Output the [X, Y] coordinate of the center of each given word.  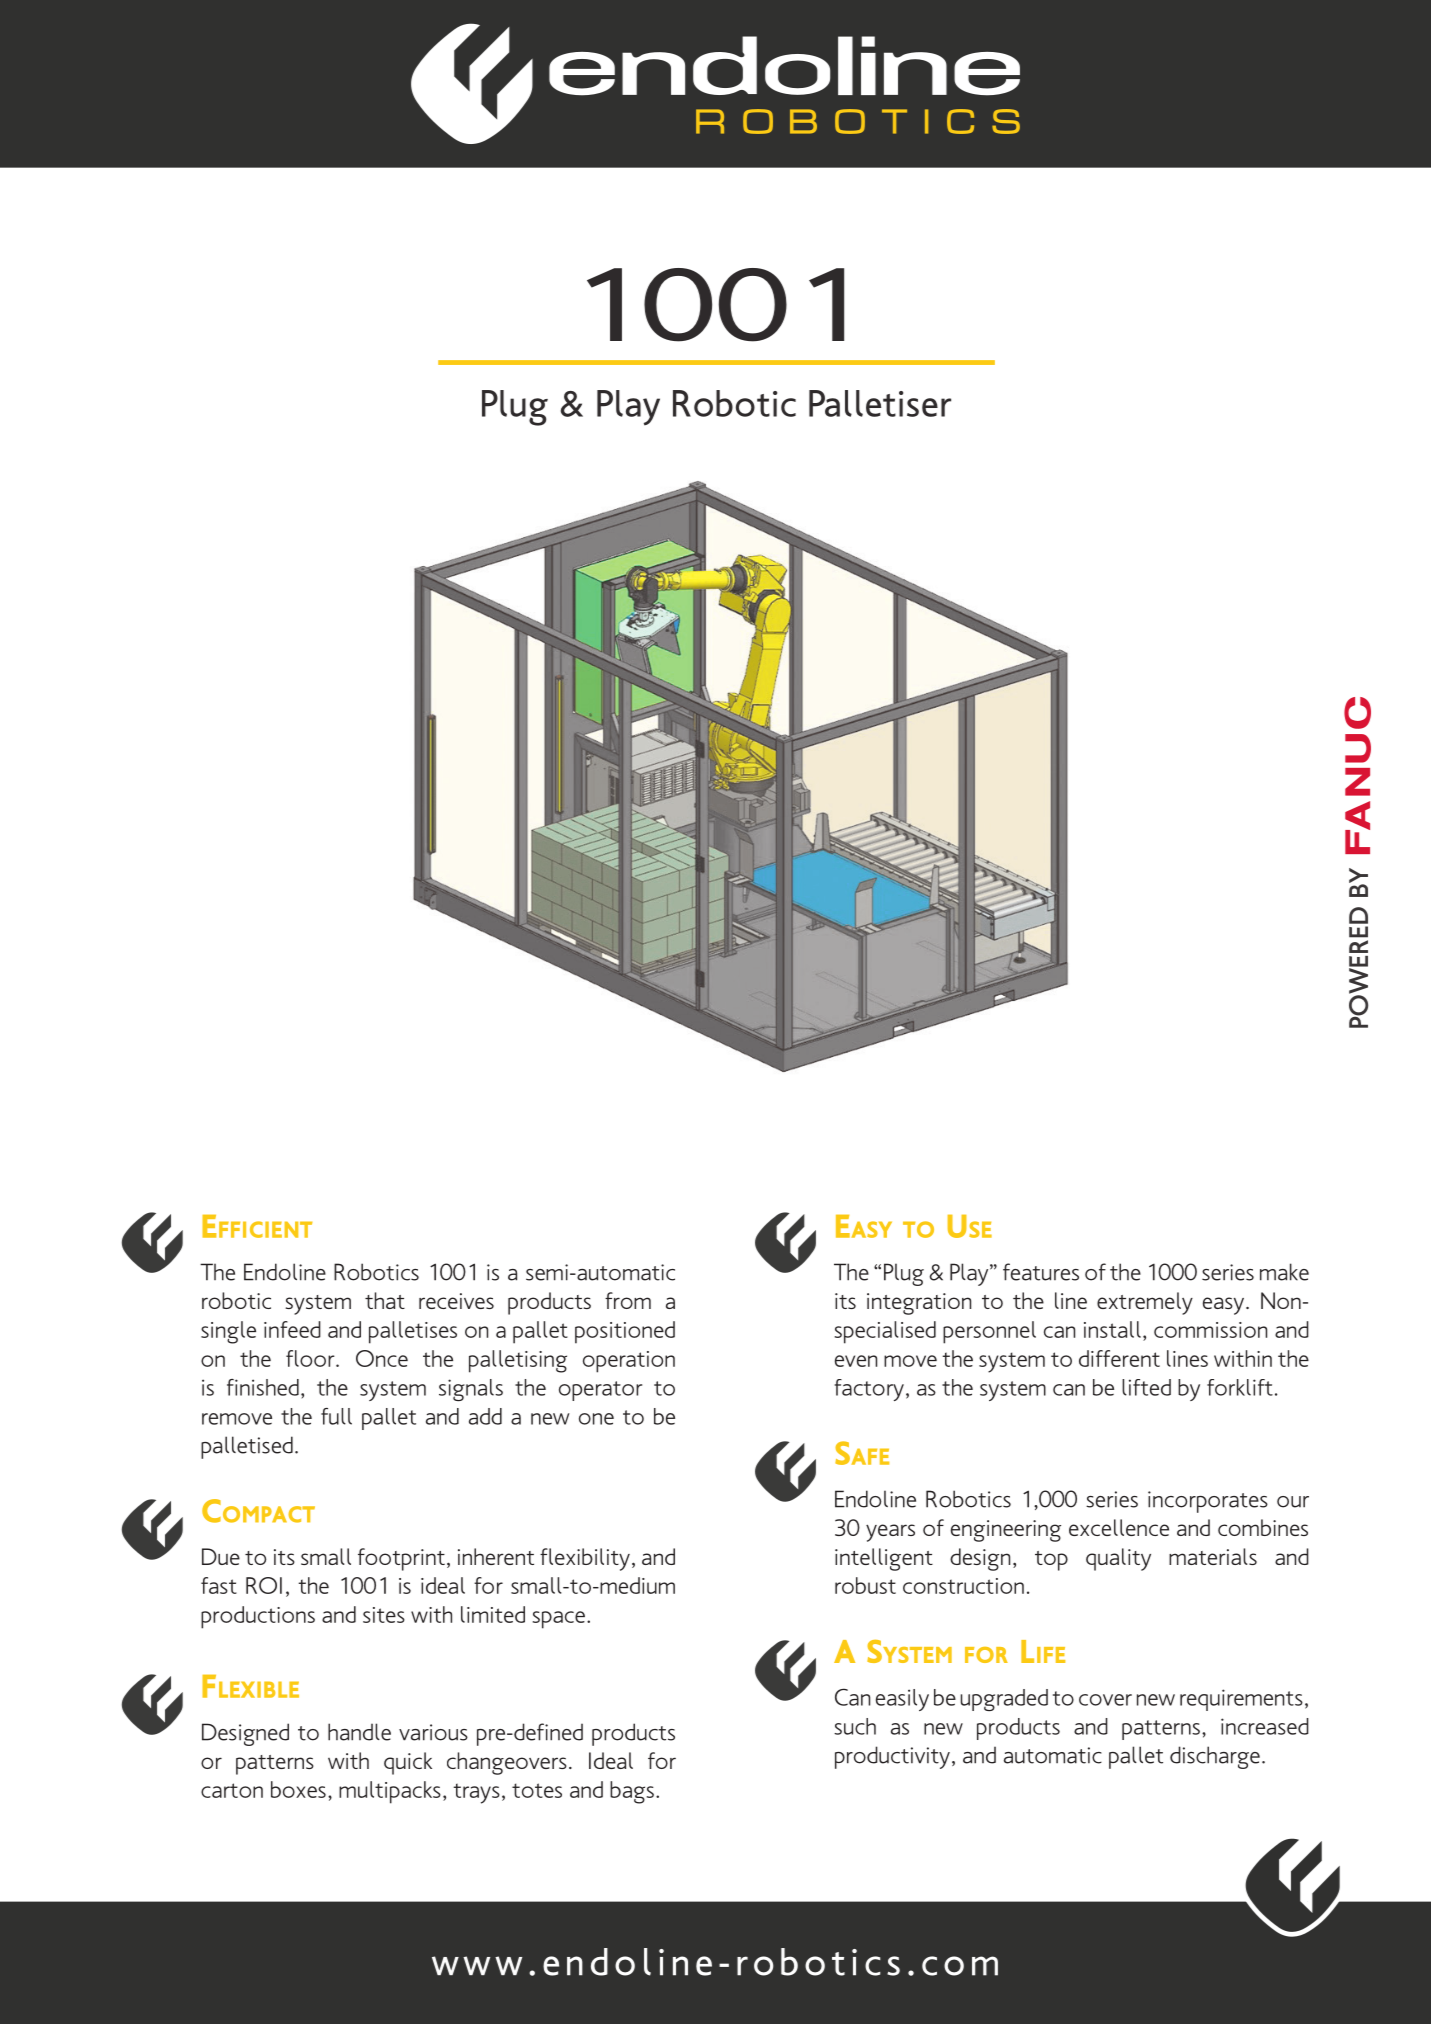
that [385, 1300]
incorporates [1208, 1502]
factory [869, 1390]
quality [1118, 1559]
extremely [1145, 1303]
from [628, 1300]
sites [384, 1615]
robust [865, 1585]
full [336, 1416]
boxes [298, 1789]
